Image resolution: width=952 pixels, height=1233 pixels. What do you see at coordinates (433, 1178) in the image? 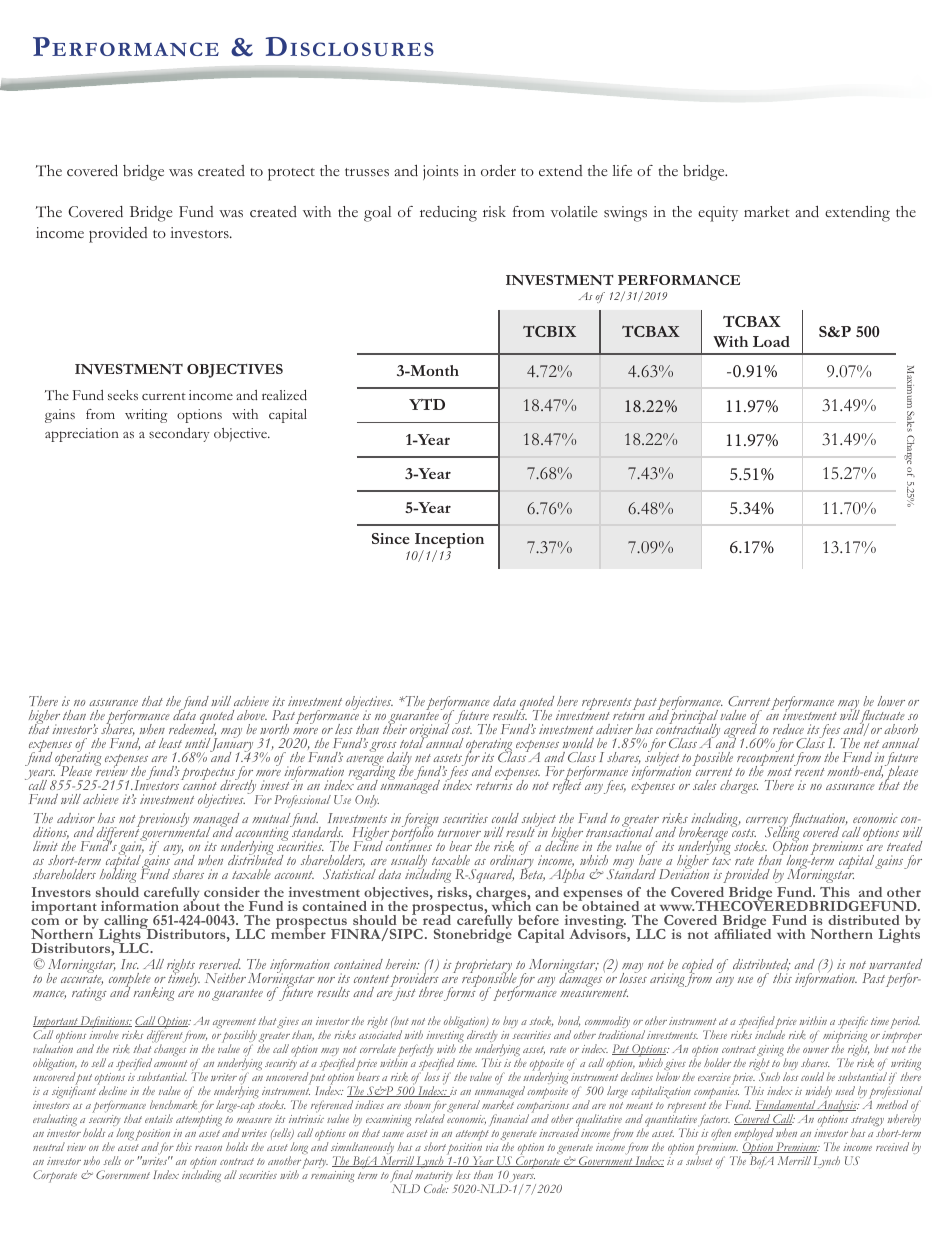
I see `maturity` at bounding box center [433, 1178].
